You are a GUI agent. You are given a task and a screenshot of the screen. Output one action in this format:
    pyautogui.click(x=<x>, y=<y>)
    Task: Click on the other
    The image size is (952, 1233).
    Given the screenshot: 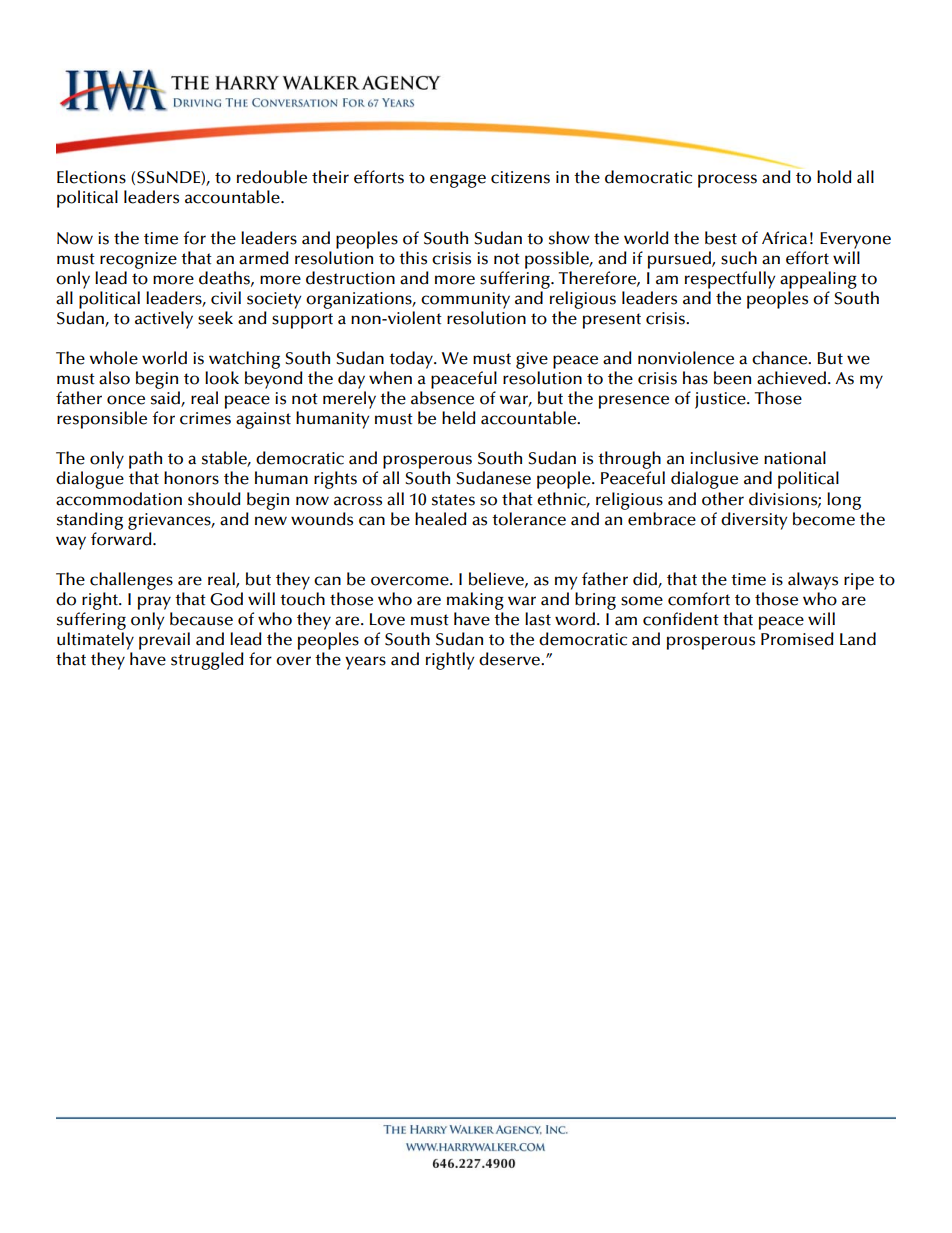 What is the action you would take?
    pyautogui.click(x=723, y=499)
